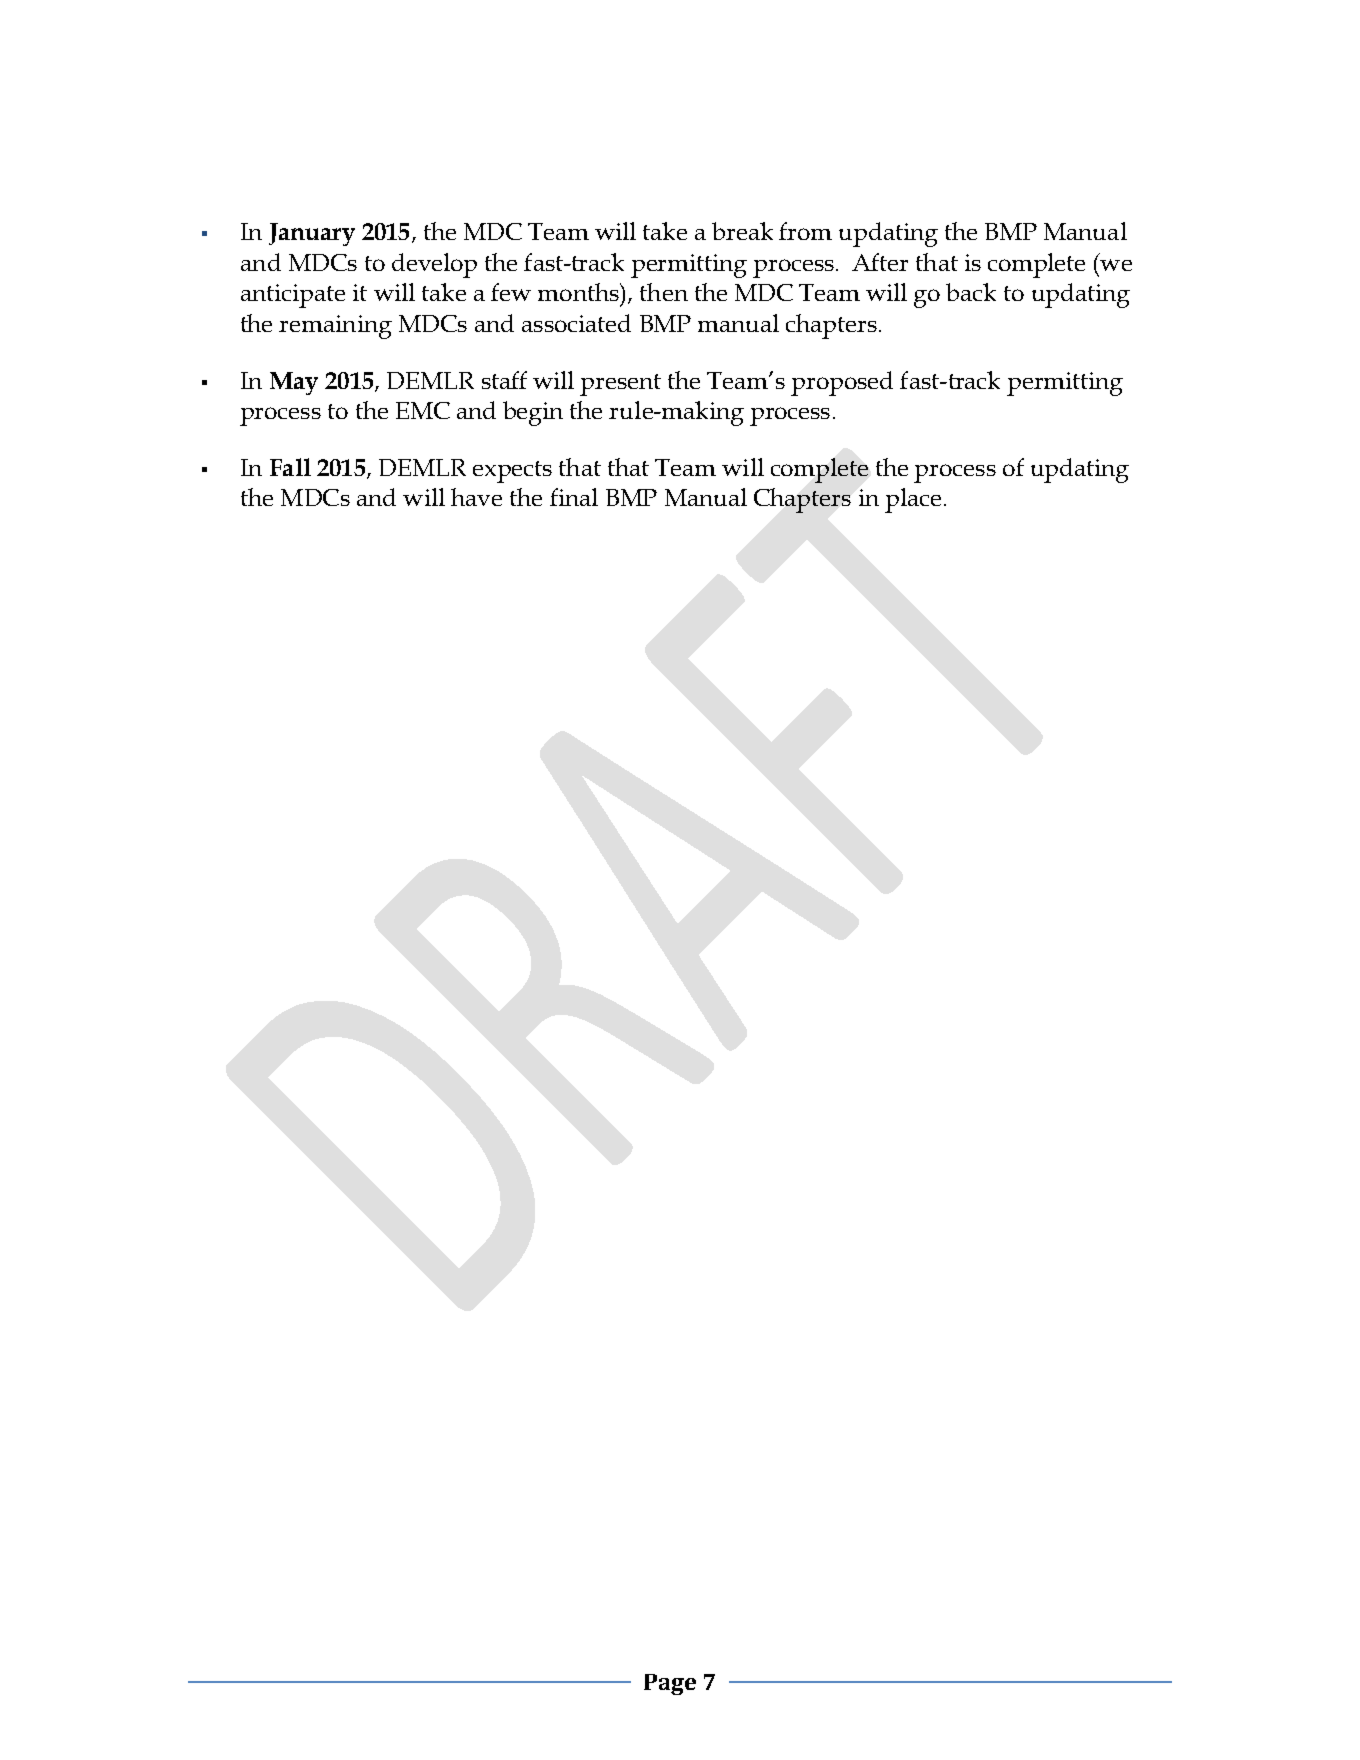 The width and height of the screenshot is (1360, 1760). What do you see at coordinates (670, 1684) in the screenshot?
I see `Page` at bounding box center [670, 1684].
